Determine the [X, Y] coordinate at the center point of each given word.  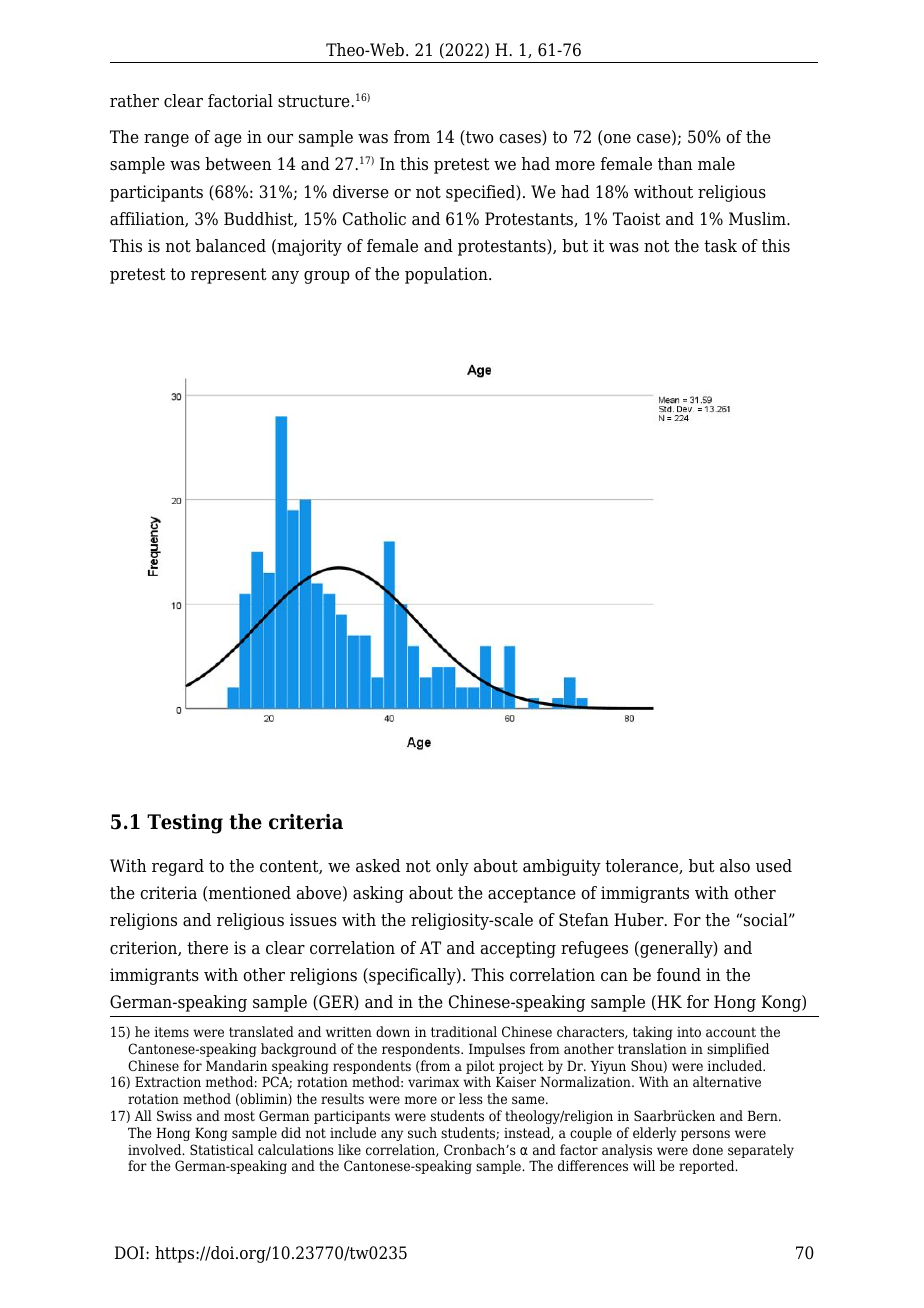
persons [705, 1135]
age [228, 140]
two [479, 138]
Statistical [222, 1149]
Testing [185, 824]
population [447, 275]
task [720, 246]
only [452, 867]
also [735, 866]
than [675, 164]
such [422, 1132]
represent [229, 276]
